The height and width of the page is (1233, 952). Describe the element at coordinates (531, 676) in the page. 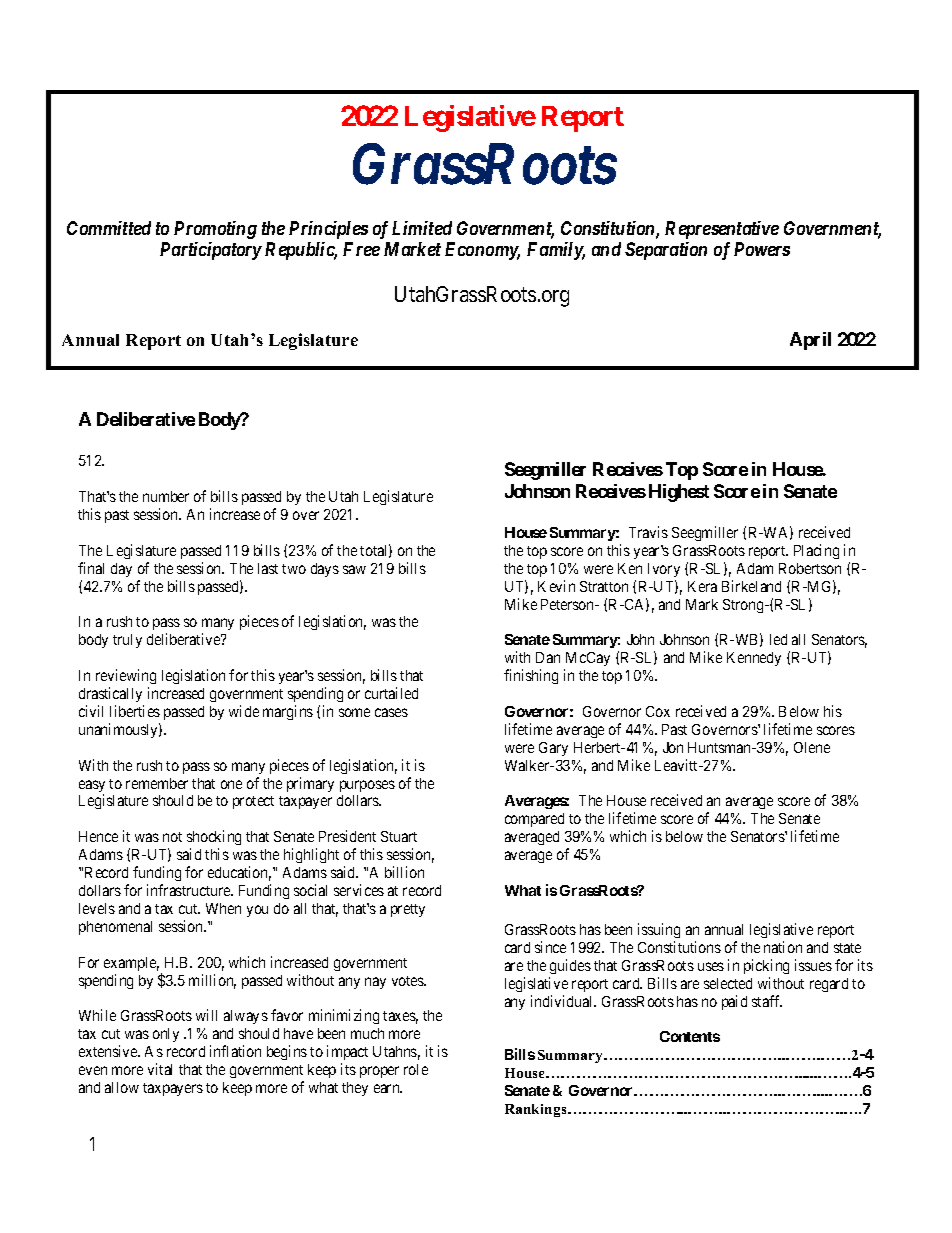

I see `finishing` at that location.
